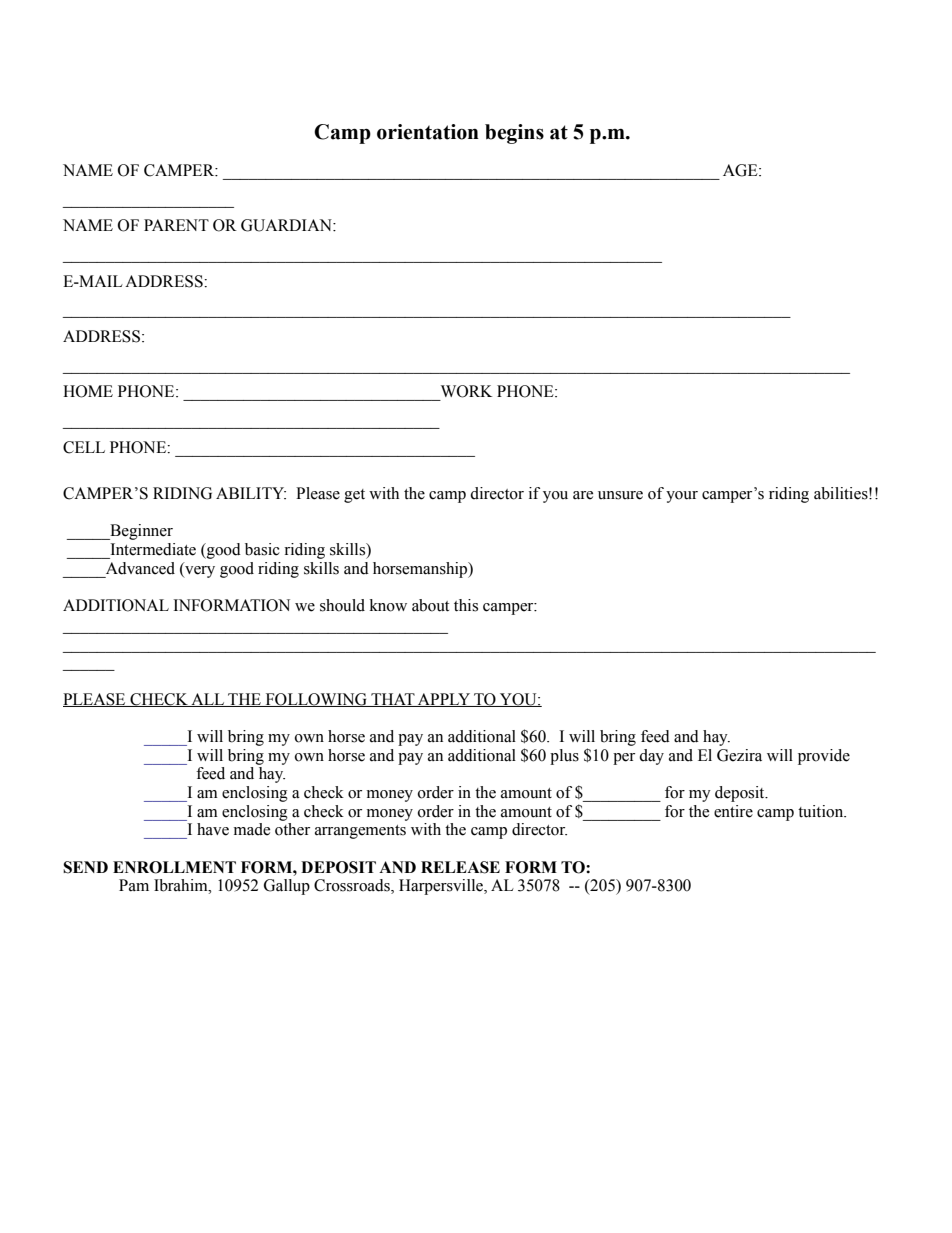 This screenshot has width=952, height=1233. What do you see at coordinates (354, 496) in the screenshot?
I see `get` at bounding box center [354, 496].
